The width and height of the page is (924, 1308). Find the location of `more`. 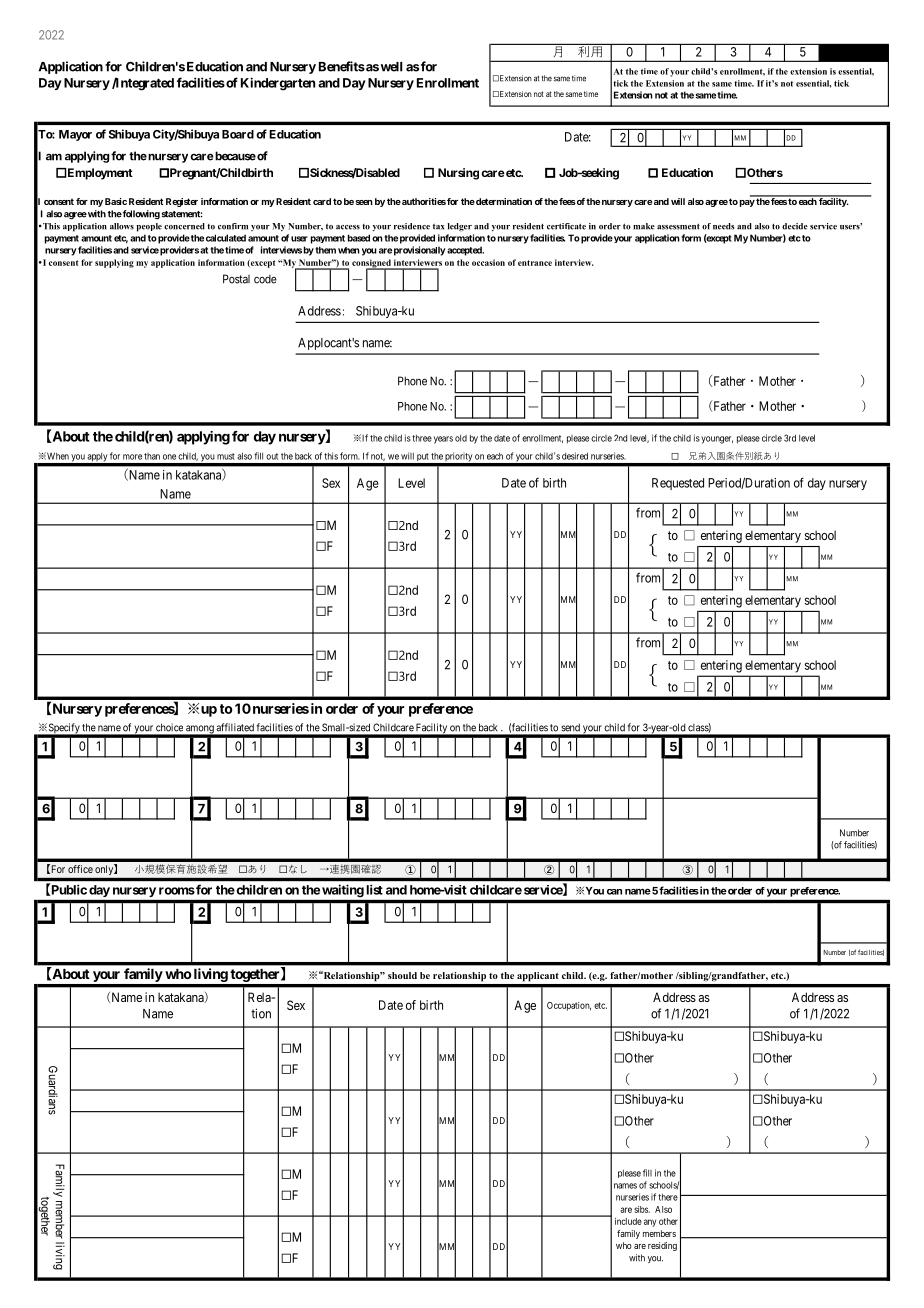

more is located at coordinates (132, 457).
